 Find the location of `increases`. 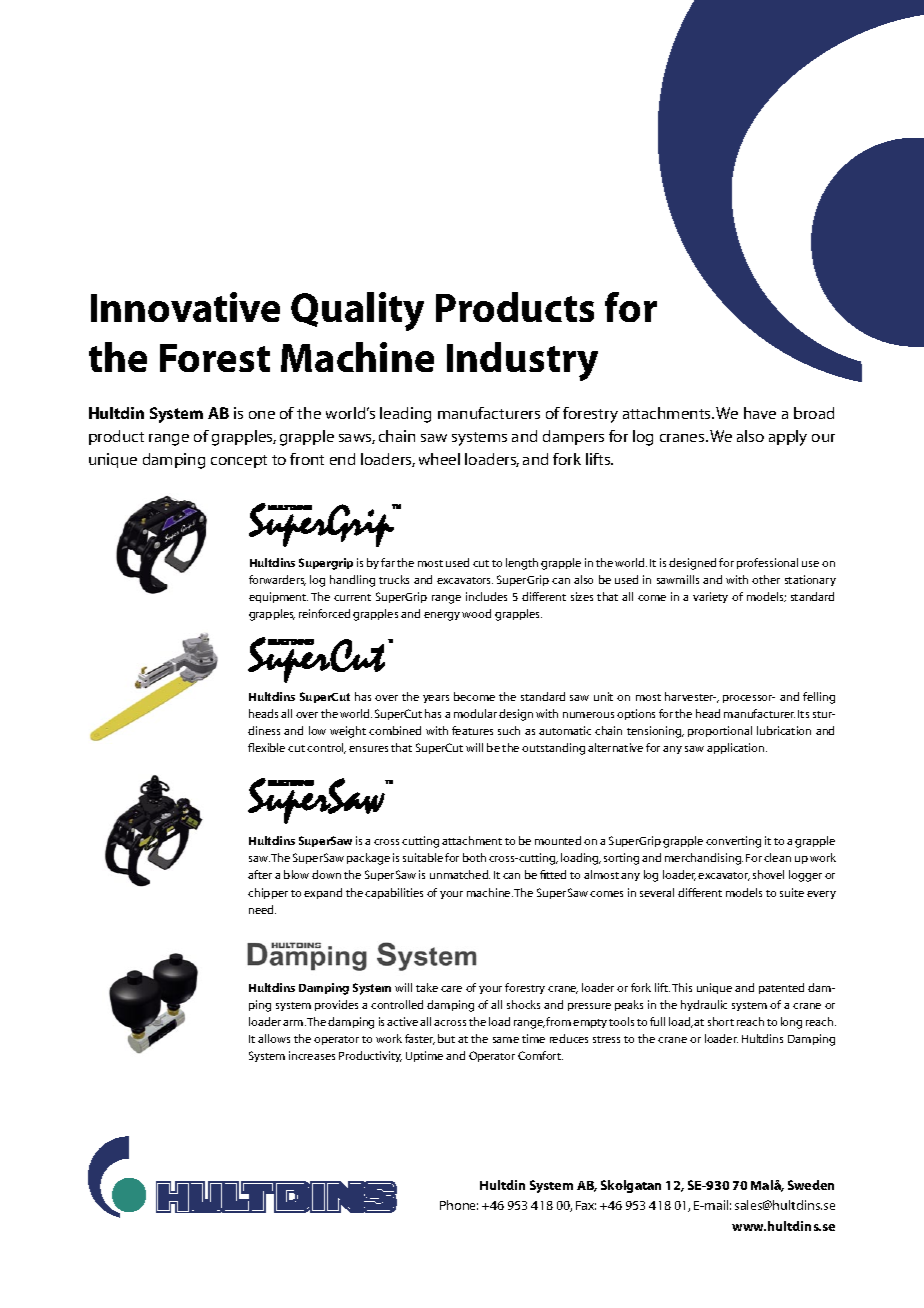

increases is located at coordinates (312, 1055).
